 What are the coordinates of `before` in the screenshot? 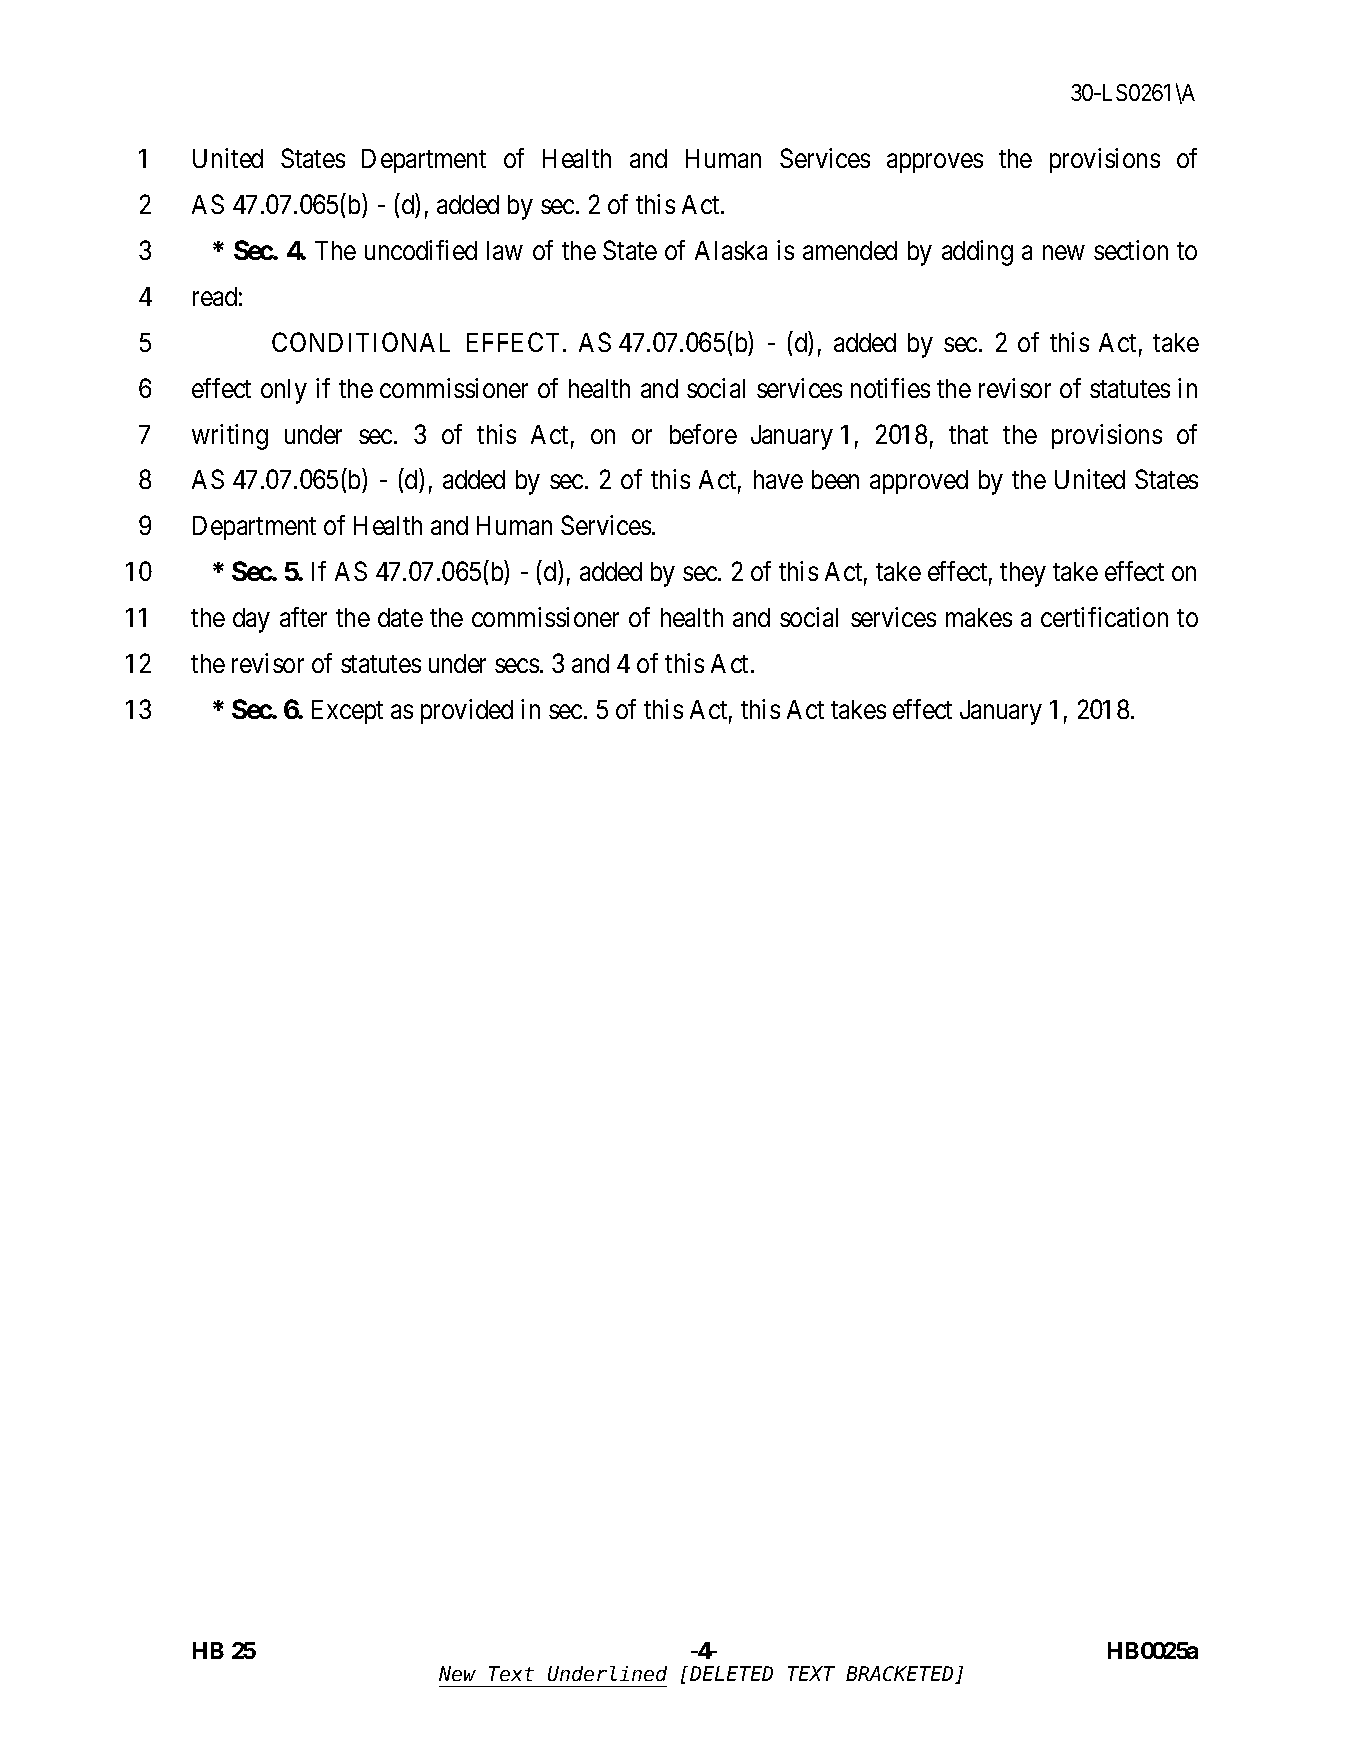 It's located at (703, 434).
